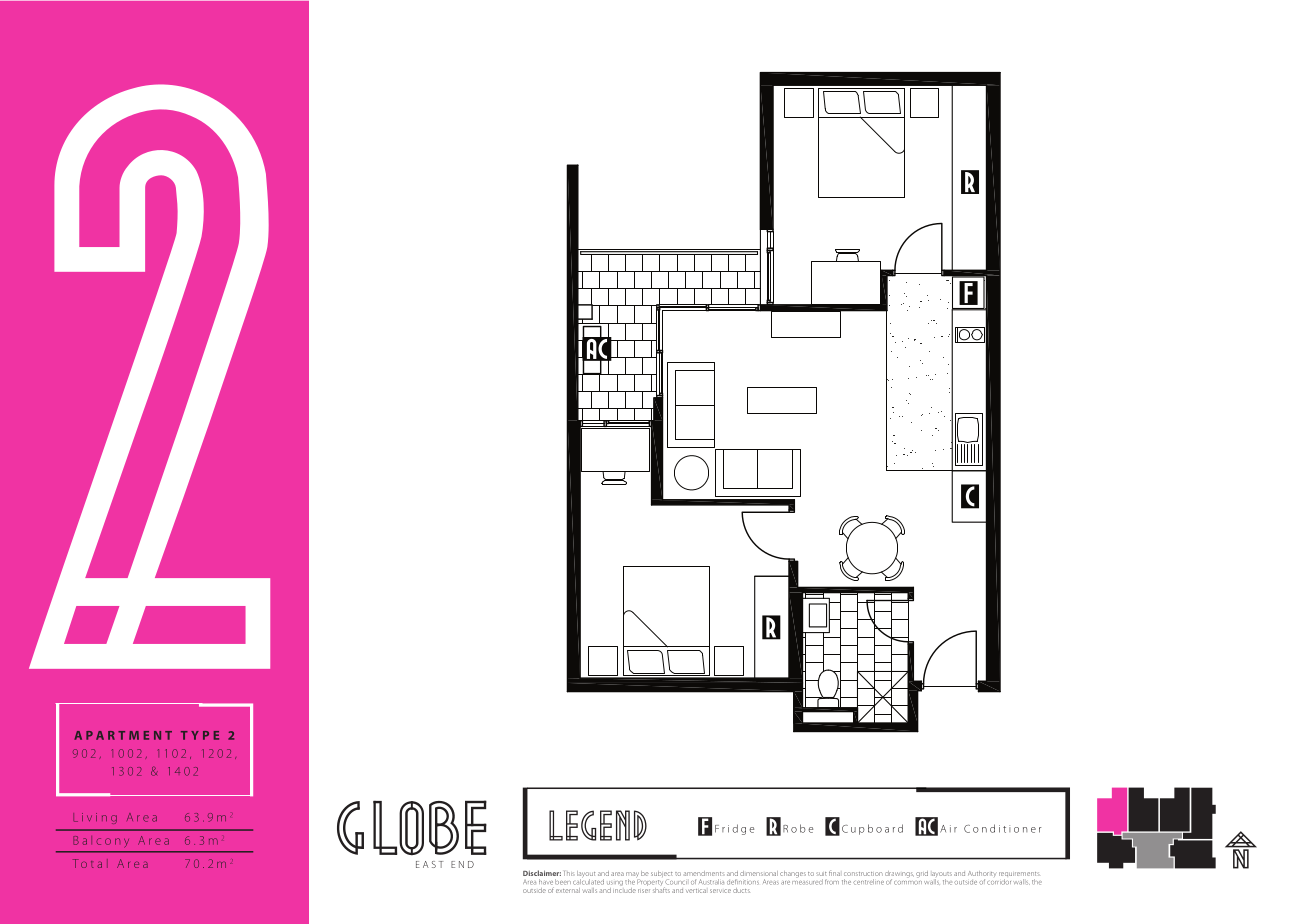 The image size is (1308, 924). I want to click on This, so click(569, 873).
